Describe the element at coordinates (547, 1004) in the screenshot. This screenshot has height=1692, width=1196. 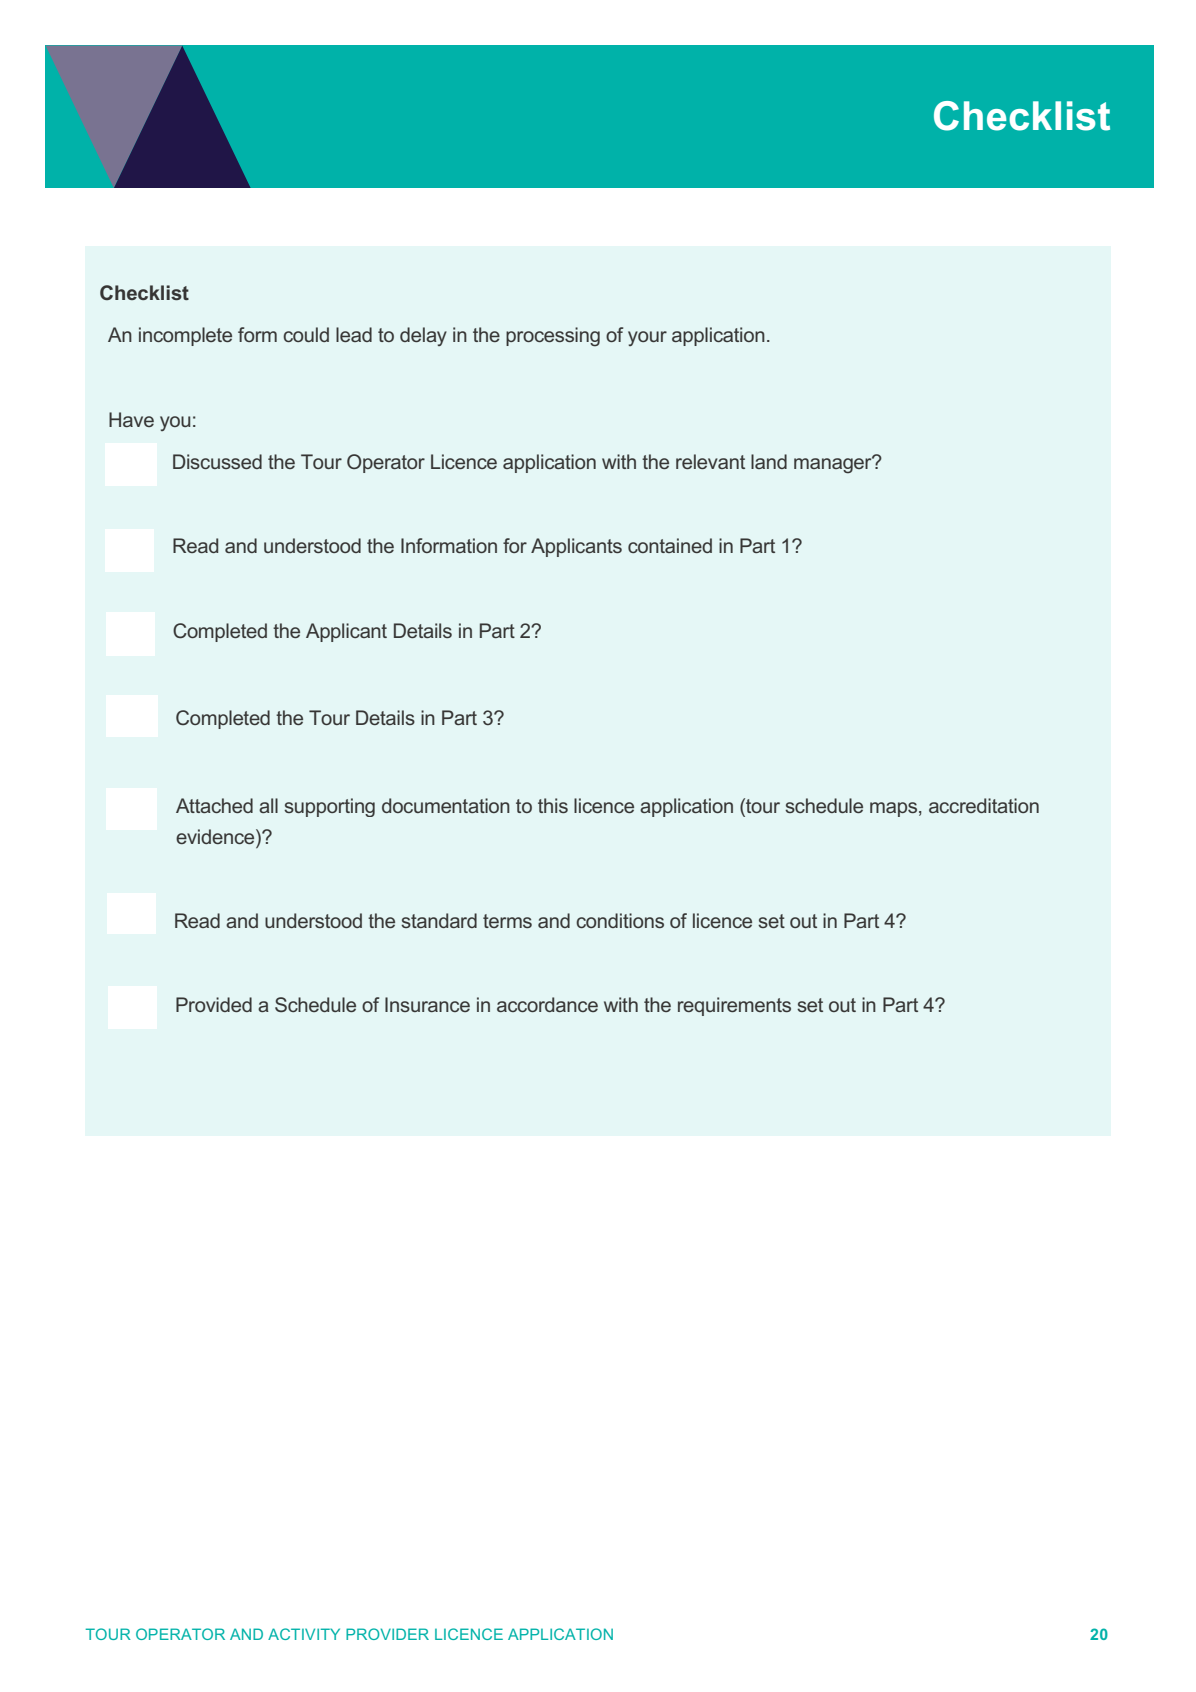
I see `accordance` at that location.
